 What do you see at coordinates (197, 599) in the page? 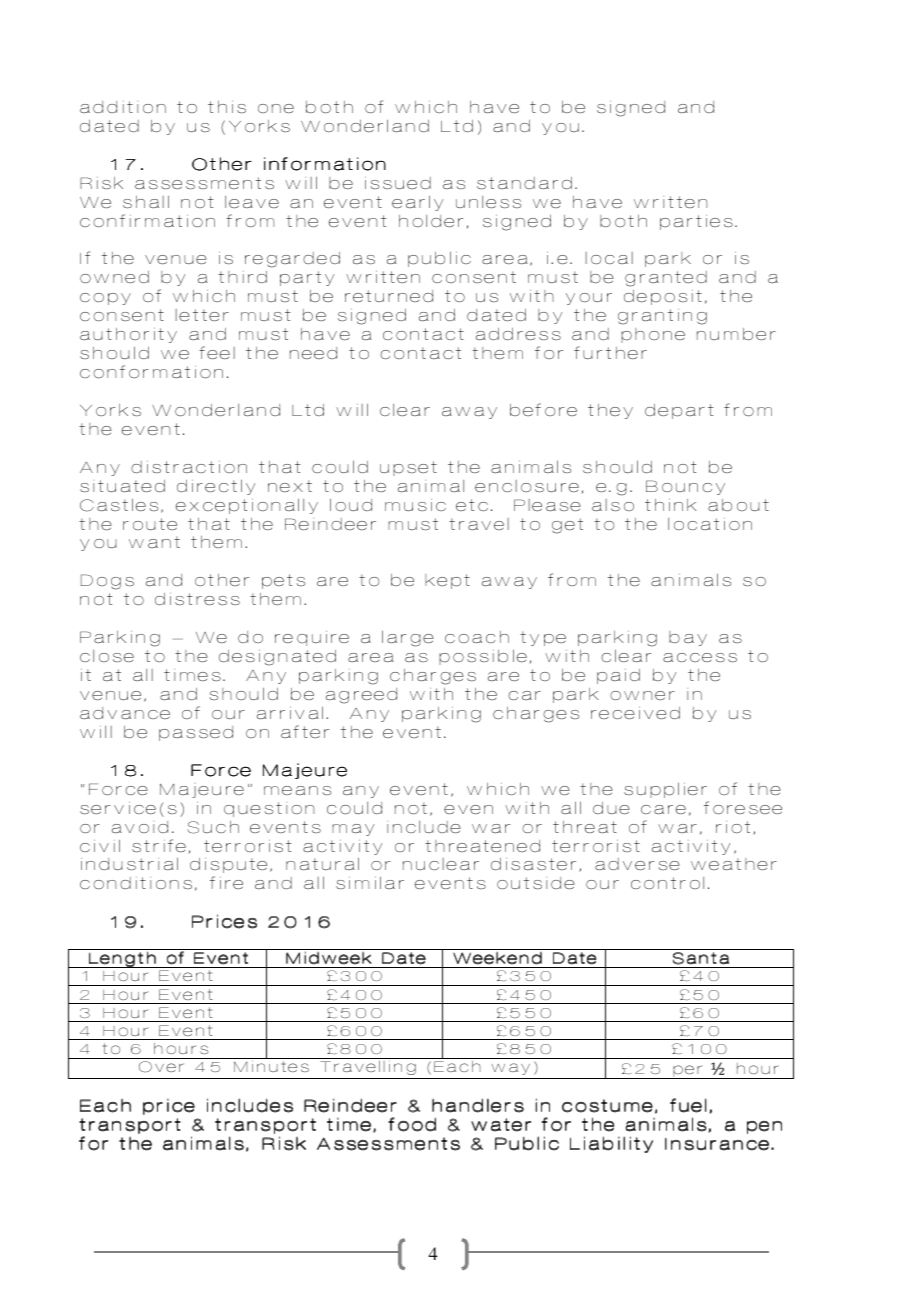
I see `distress` at bounding box center [197, 599].
